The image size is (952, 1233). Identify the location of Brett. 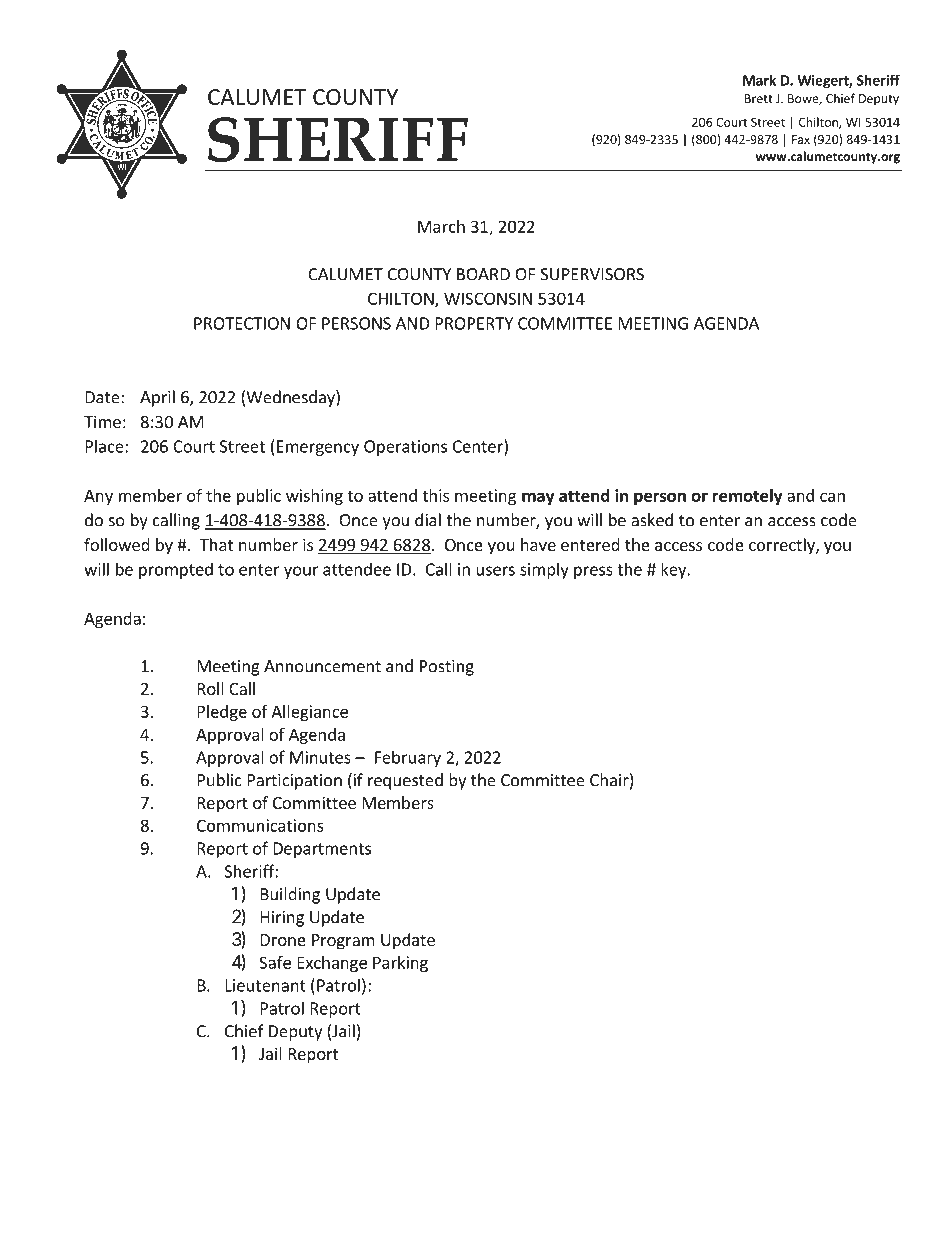
(759, 98).
